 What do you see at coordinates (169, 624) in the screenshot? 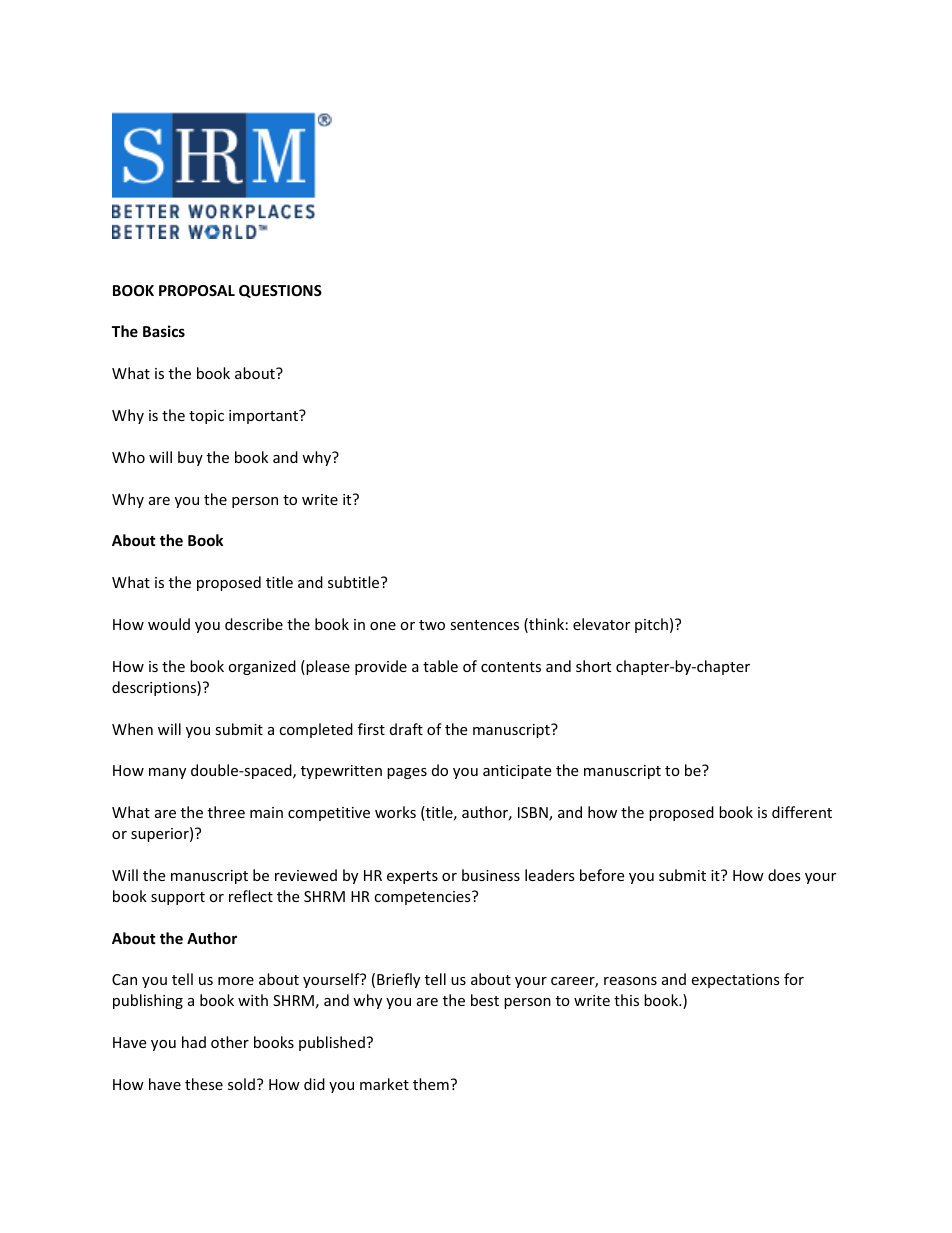
I see `would` at bounding box center [169, 624].
